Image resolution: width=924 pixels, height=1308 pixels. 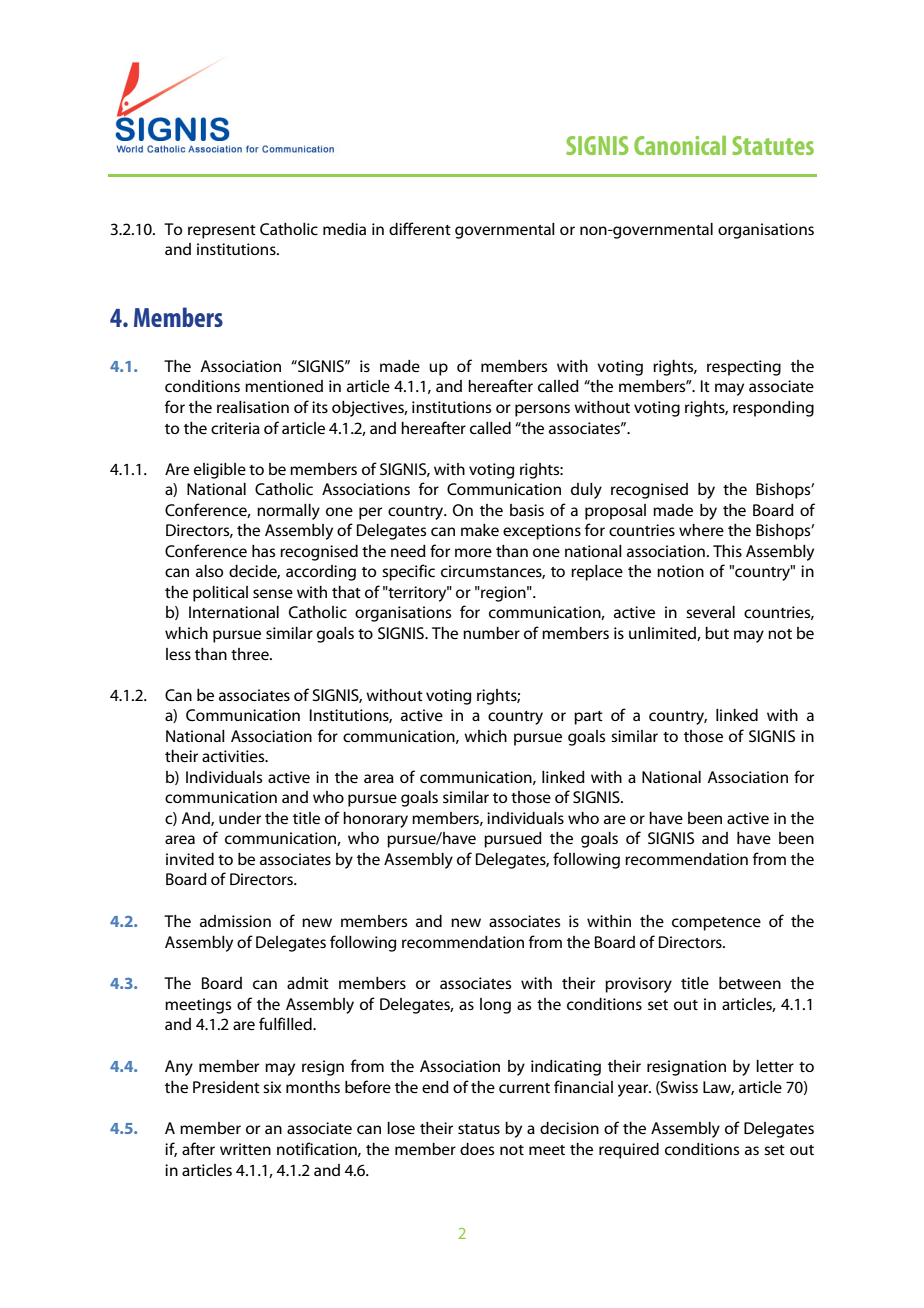 I want to click on different, so click(x=420, y=228).
